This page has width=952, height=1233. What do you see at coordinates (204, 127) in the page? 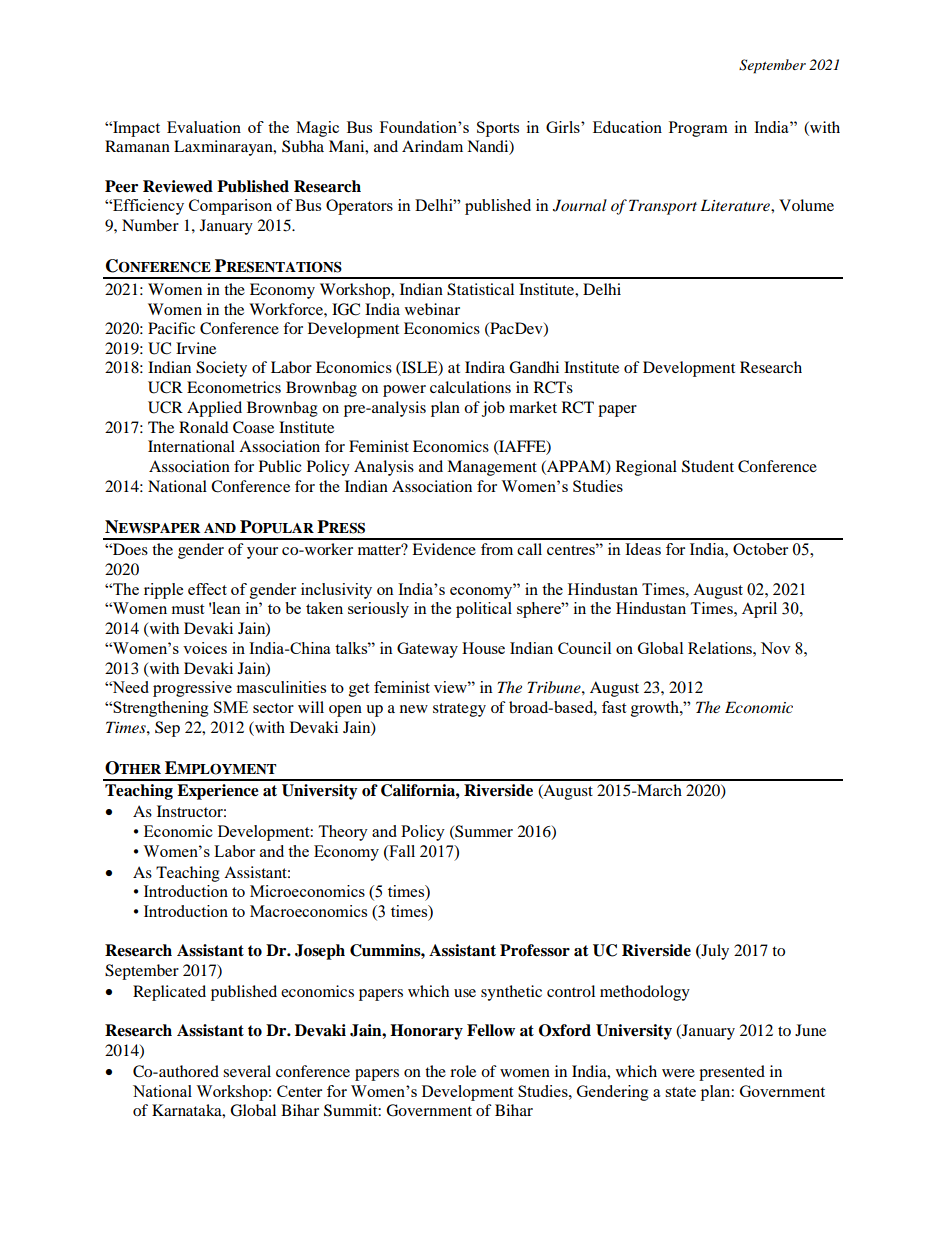
I see `Evaluation` at bounding box center [204, 127].
